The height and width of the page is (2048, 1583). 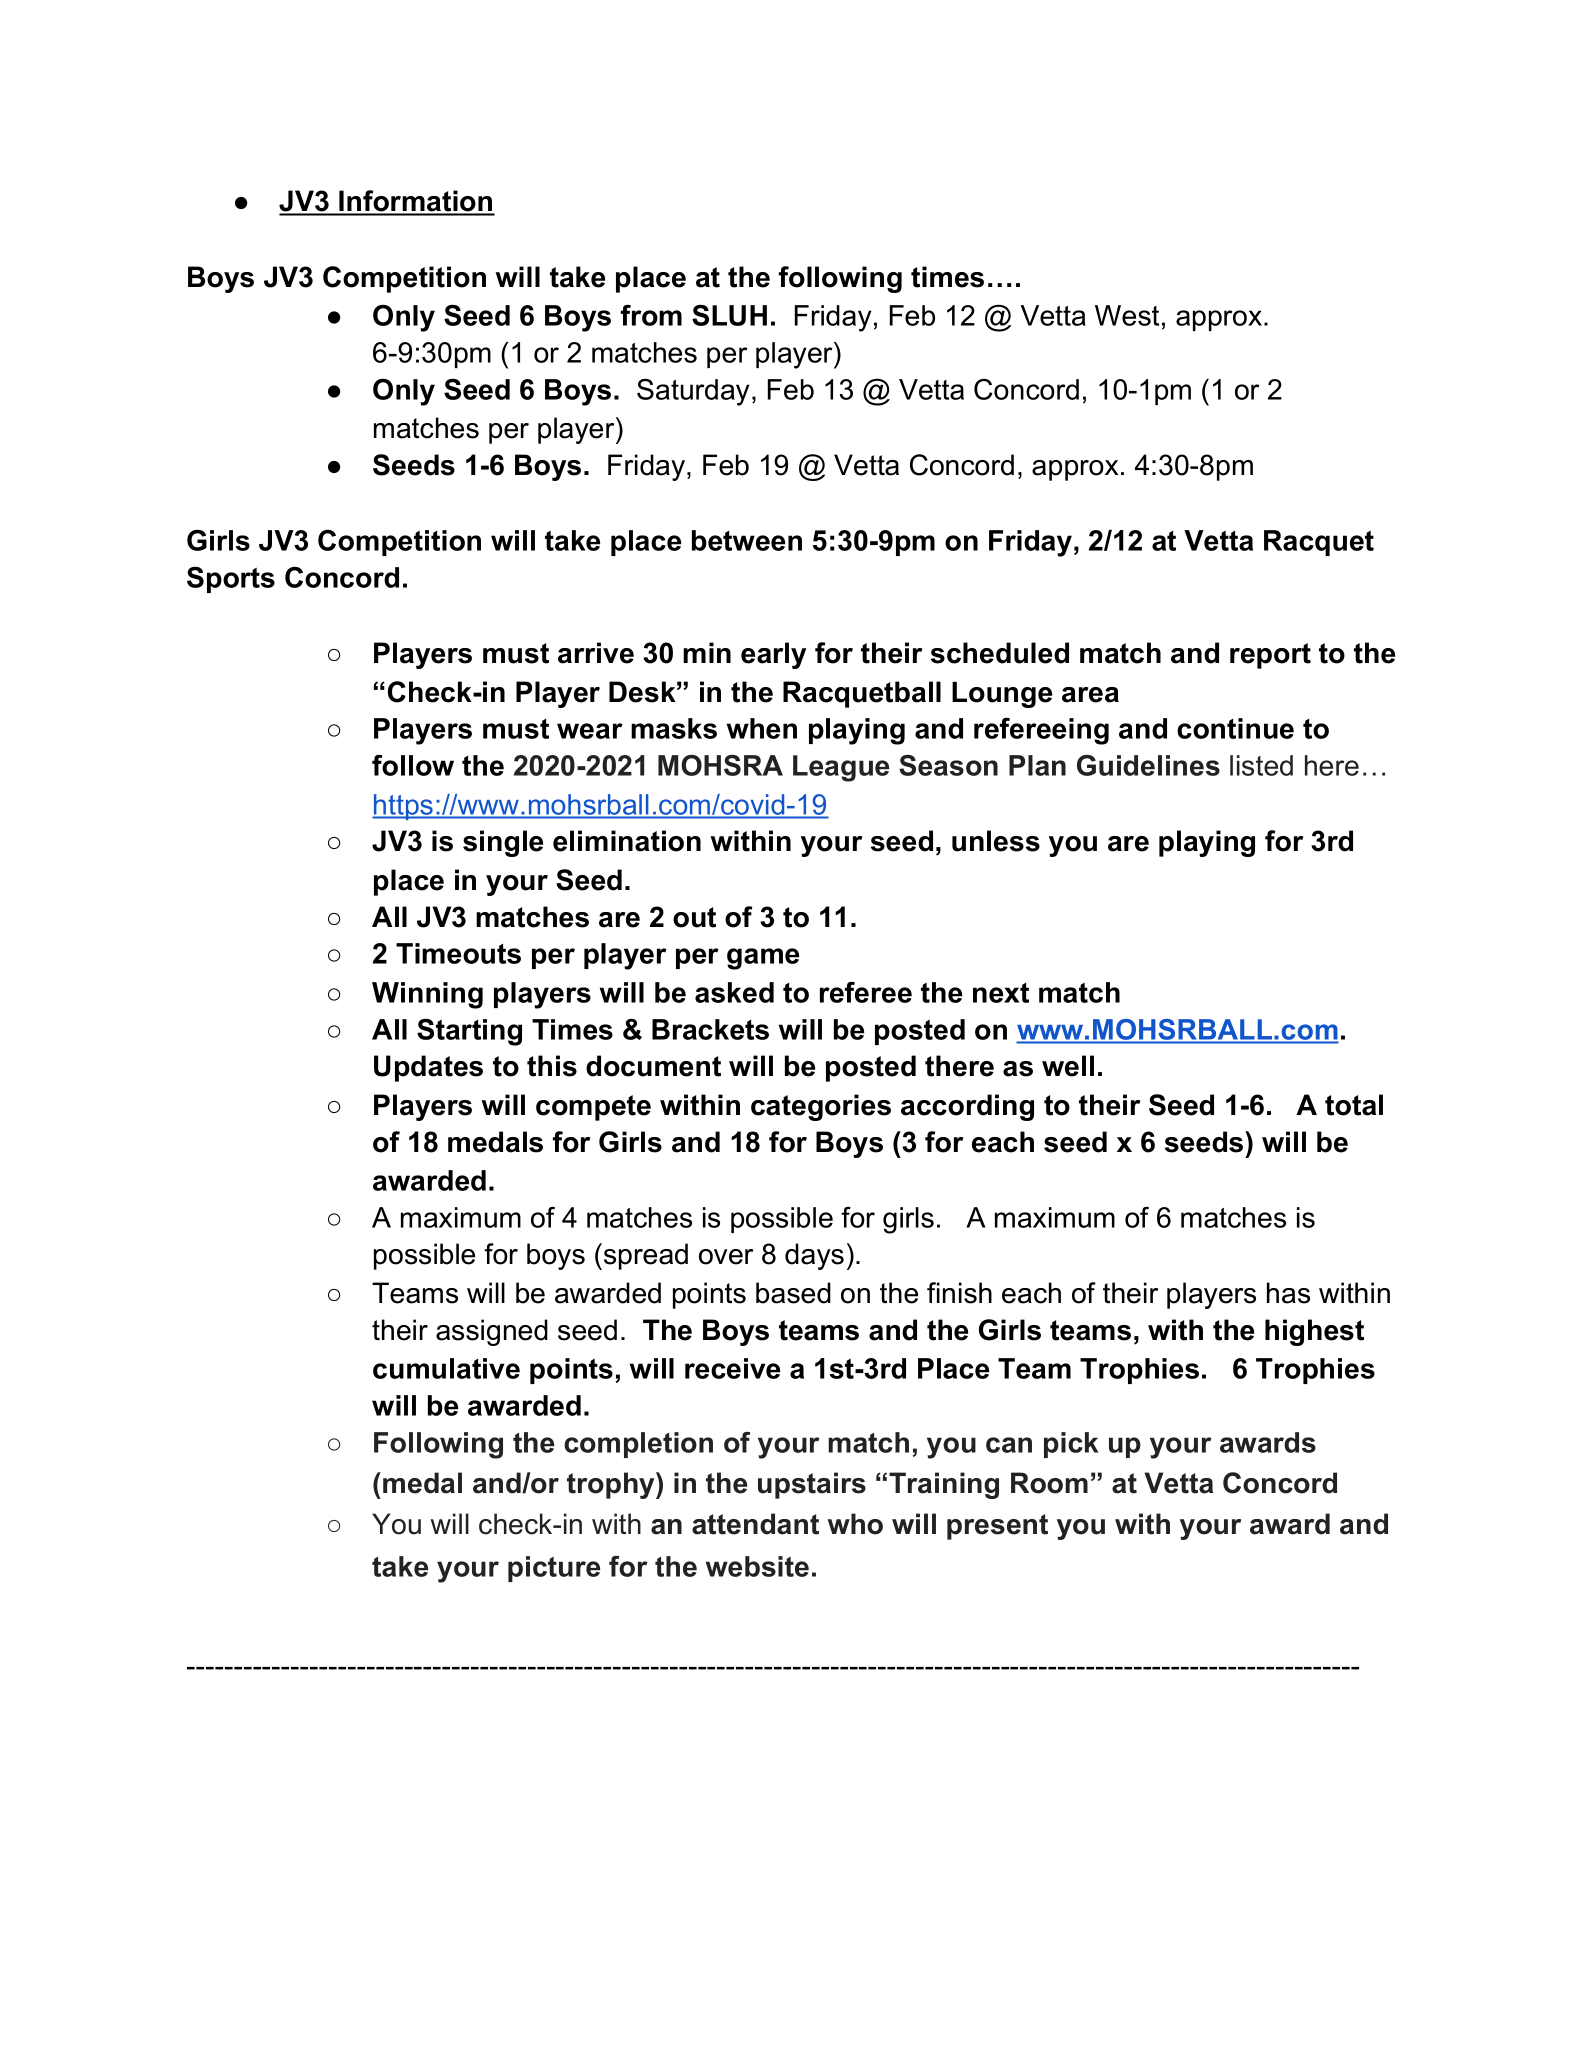 What do you see at coordinates (1127, 315) in the page?
I see `West` at bounding box center [1127, 315].
